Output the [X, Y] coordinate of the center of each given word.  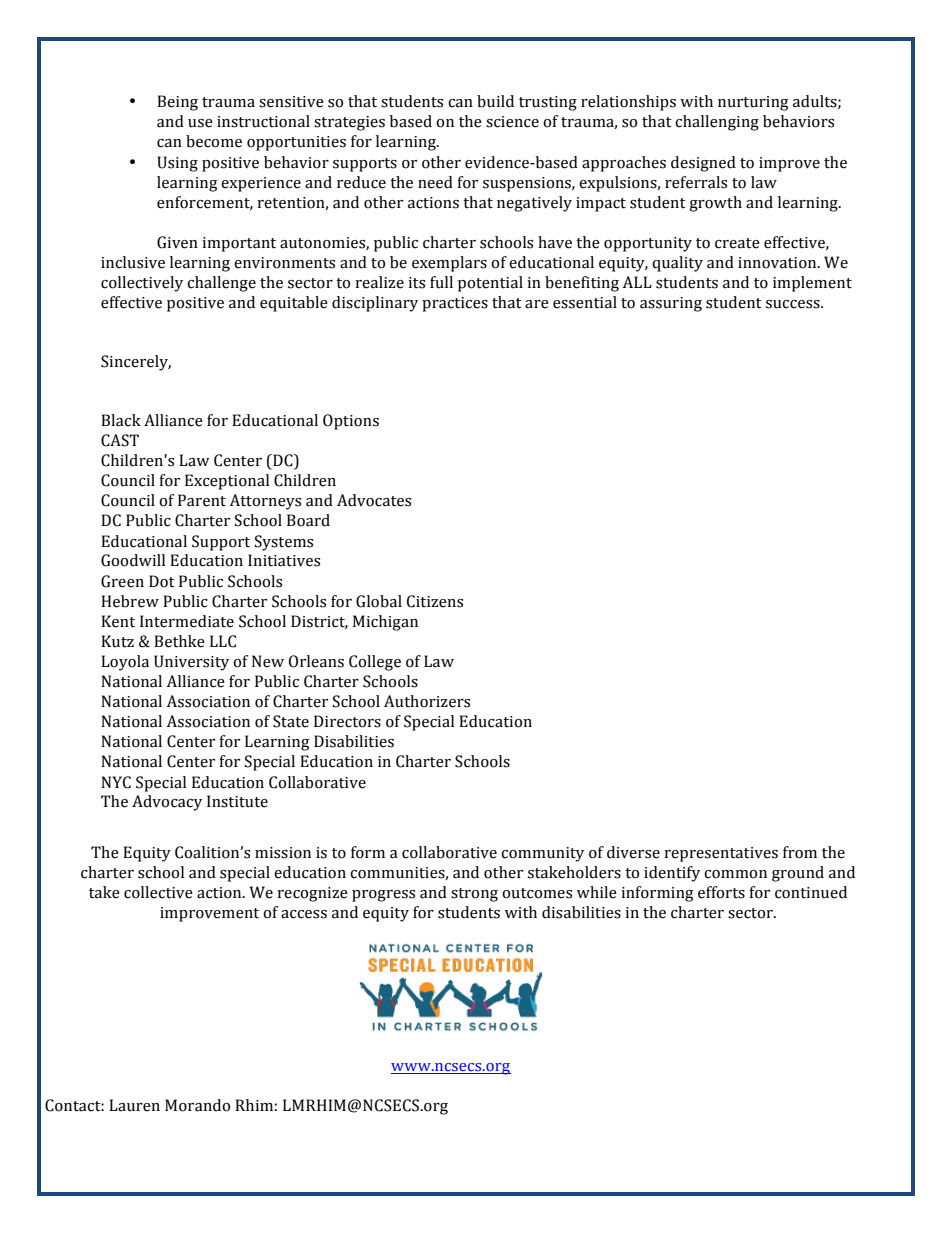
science [512, 122]
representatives [721, 854]
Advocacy [167, 803]
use [200, 123]
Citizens [435, 601]
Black [121, 420]
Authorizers [427, 701]
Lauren [134, 1105]
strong [474, 895]
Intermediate [187, 621]
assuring [671, 304]
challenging [717, 123]
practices [455, 304]
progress [383, 896]
